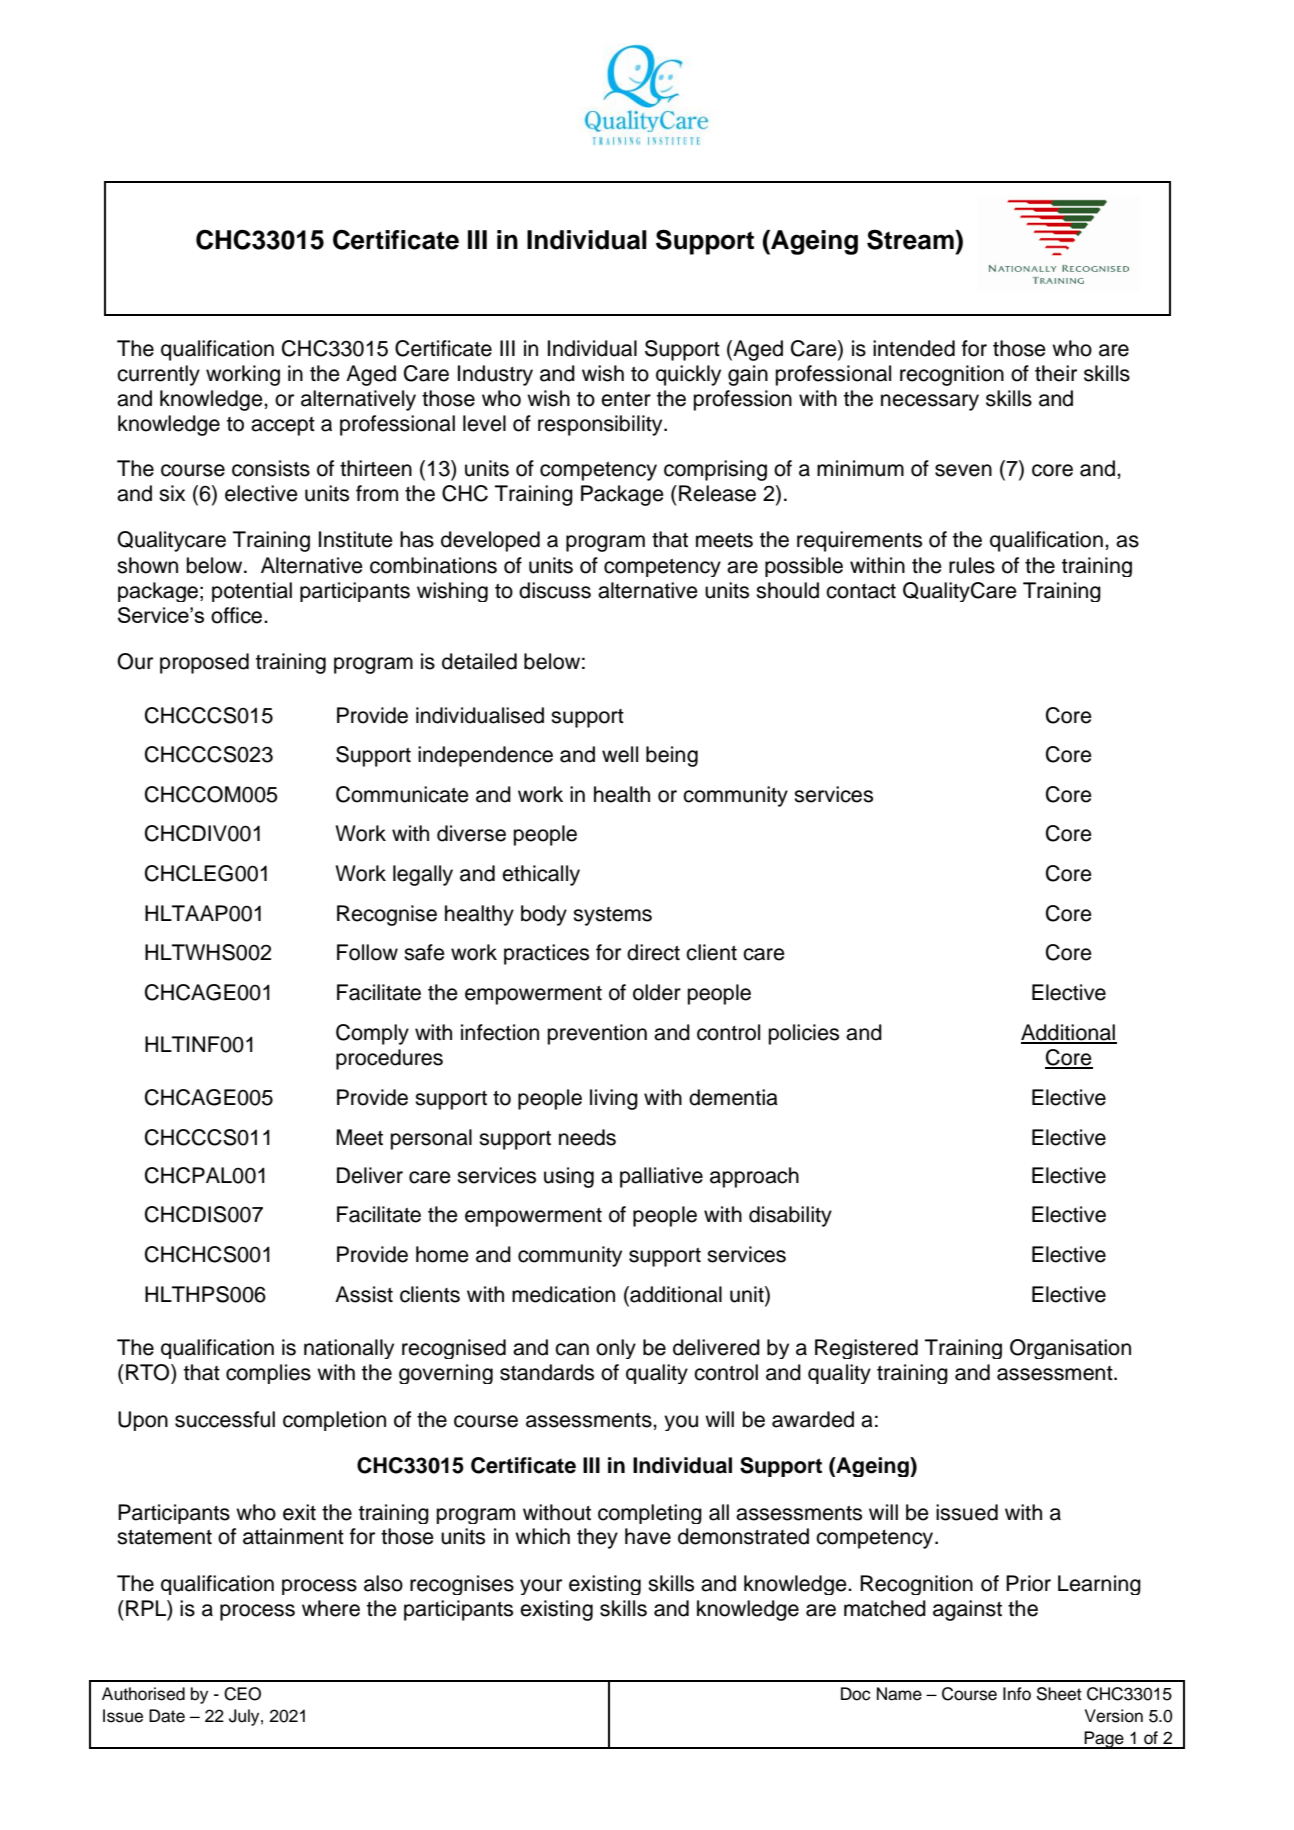 This page has height=1830, width=1294. I want to click on complies, so click(268, 1374).
